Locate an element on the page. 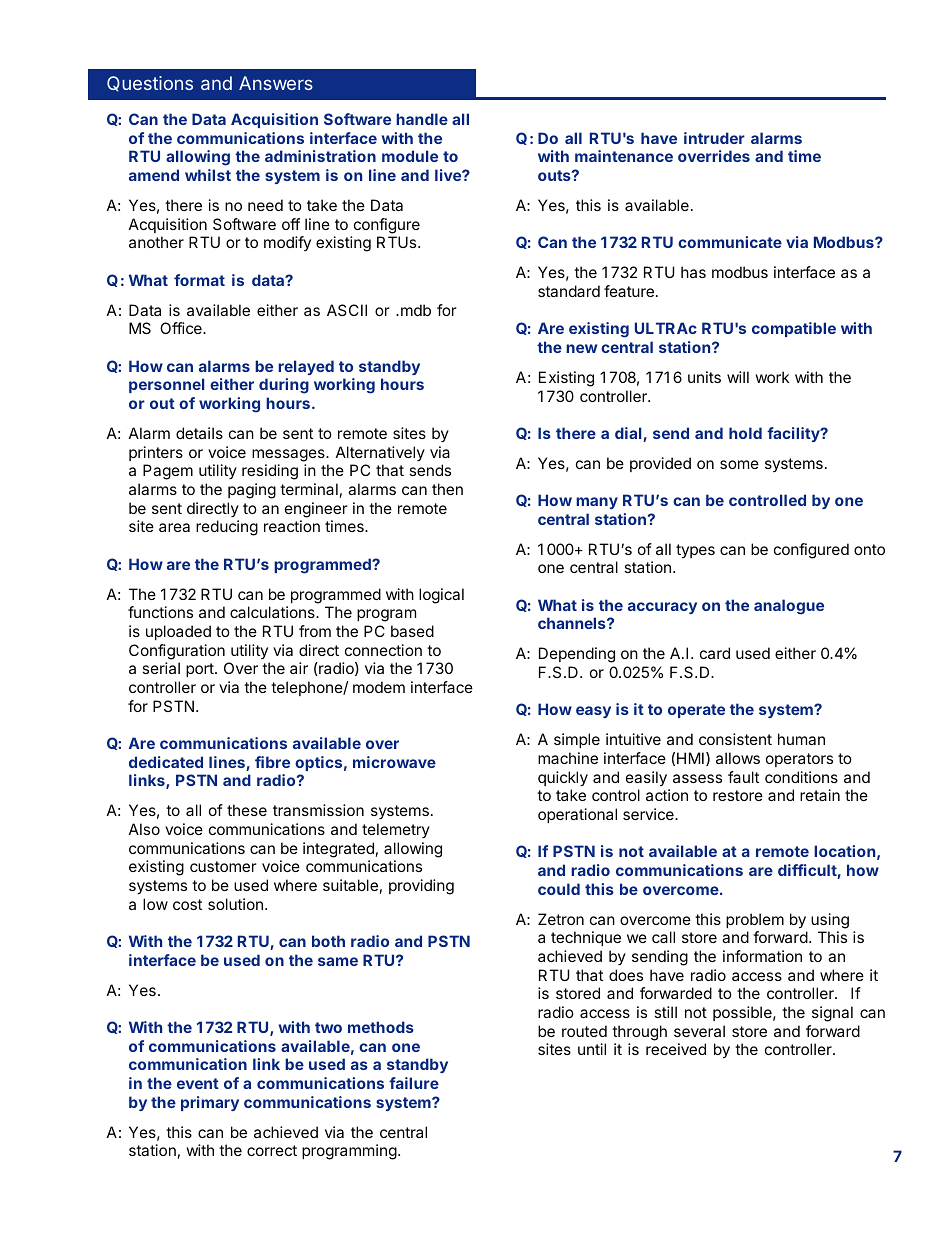  some is located at coordinates (739, 464).
